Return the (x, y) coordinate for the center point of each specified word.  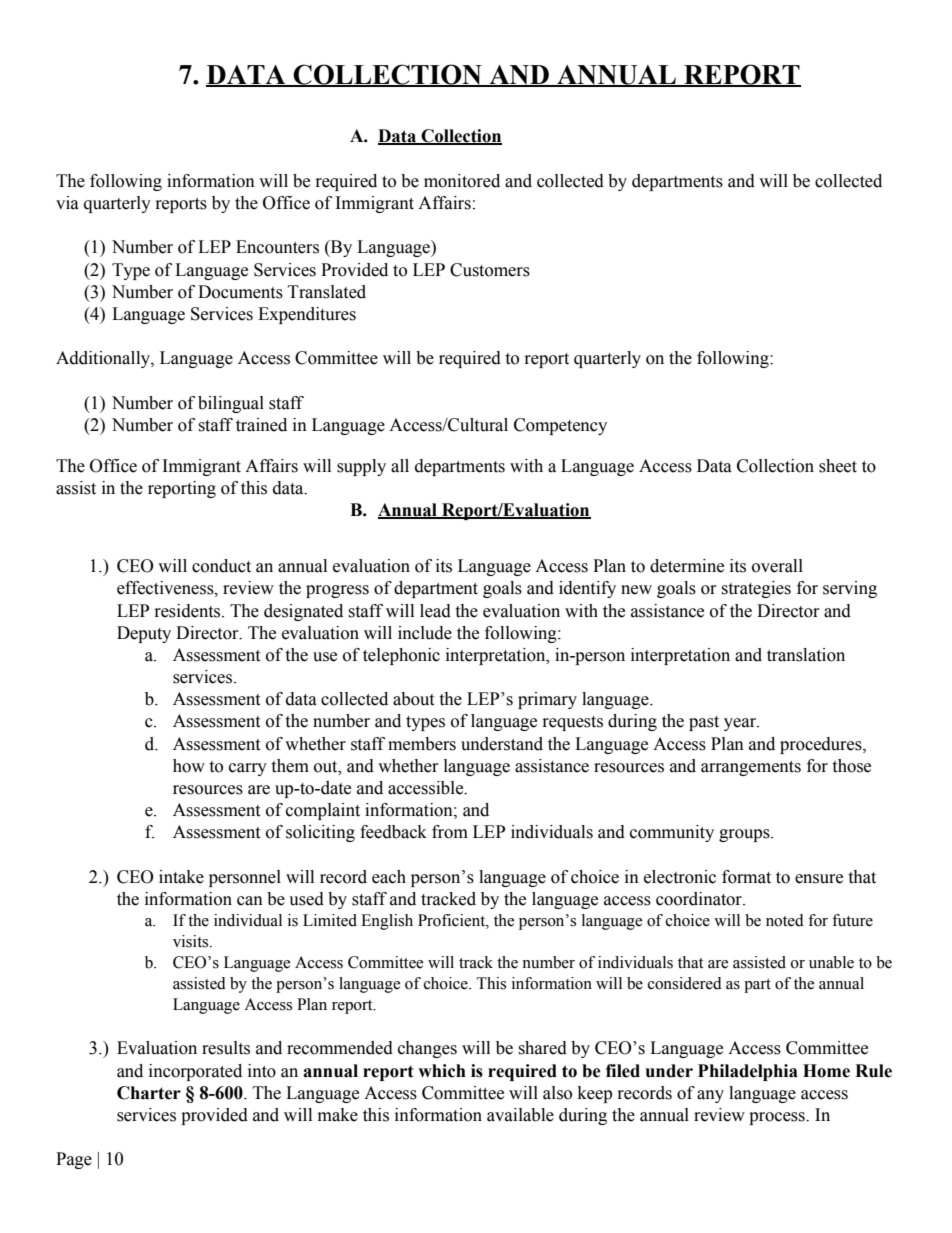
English (387, 922)
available (520, 1115)
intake (181, 877)
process (778, 1118)
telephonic (401, 656)
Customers (490, 270)
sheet (838, 466)
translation (806, 655)
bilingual (231, 404)
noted (785, 920)
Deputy (144, 634)
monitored (462, 181)
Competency (560, 426)
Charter (149, 1093)
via (67, 203)
